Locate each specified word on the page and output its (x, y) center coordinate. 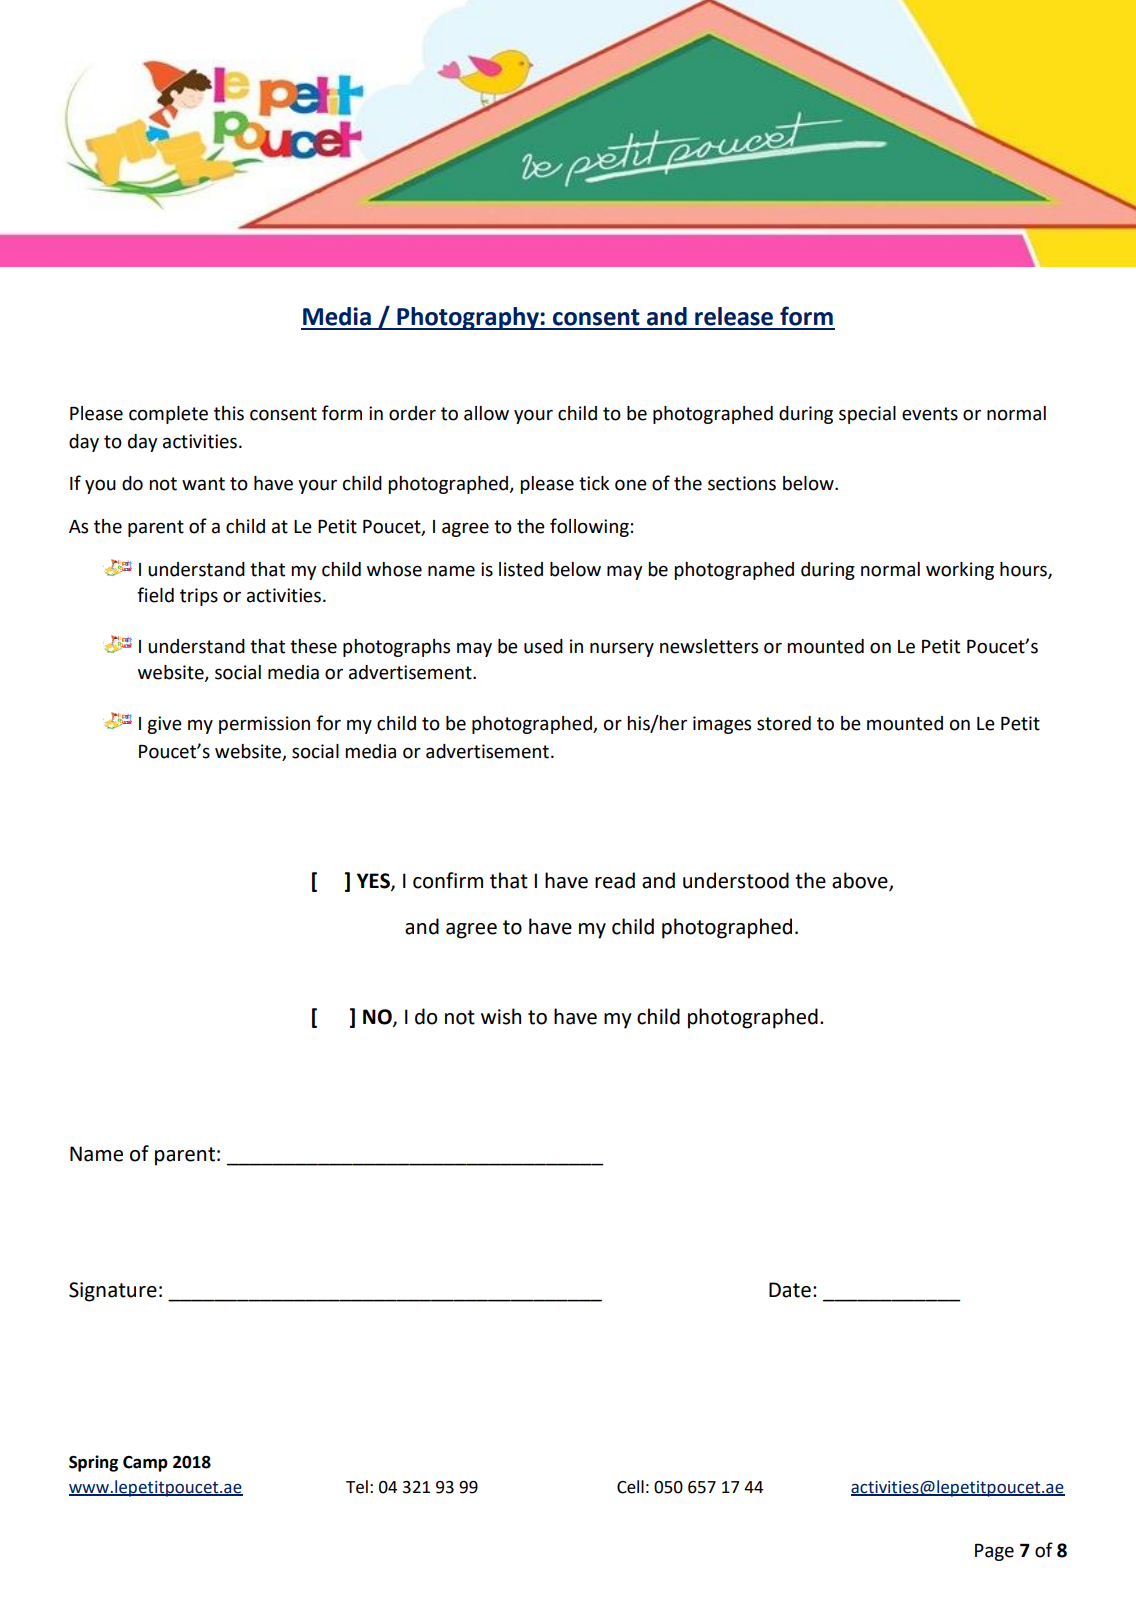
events (930, 414)
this (229, 413)
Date (790, 1290)
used (543, 646)
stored (784, 723)
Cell (630, 1487)
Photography (468, 318)
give (164, 725)
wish (501, 1016)
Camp (145, 1464)
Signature (113, 1292)
